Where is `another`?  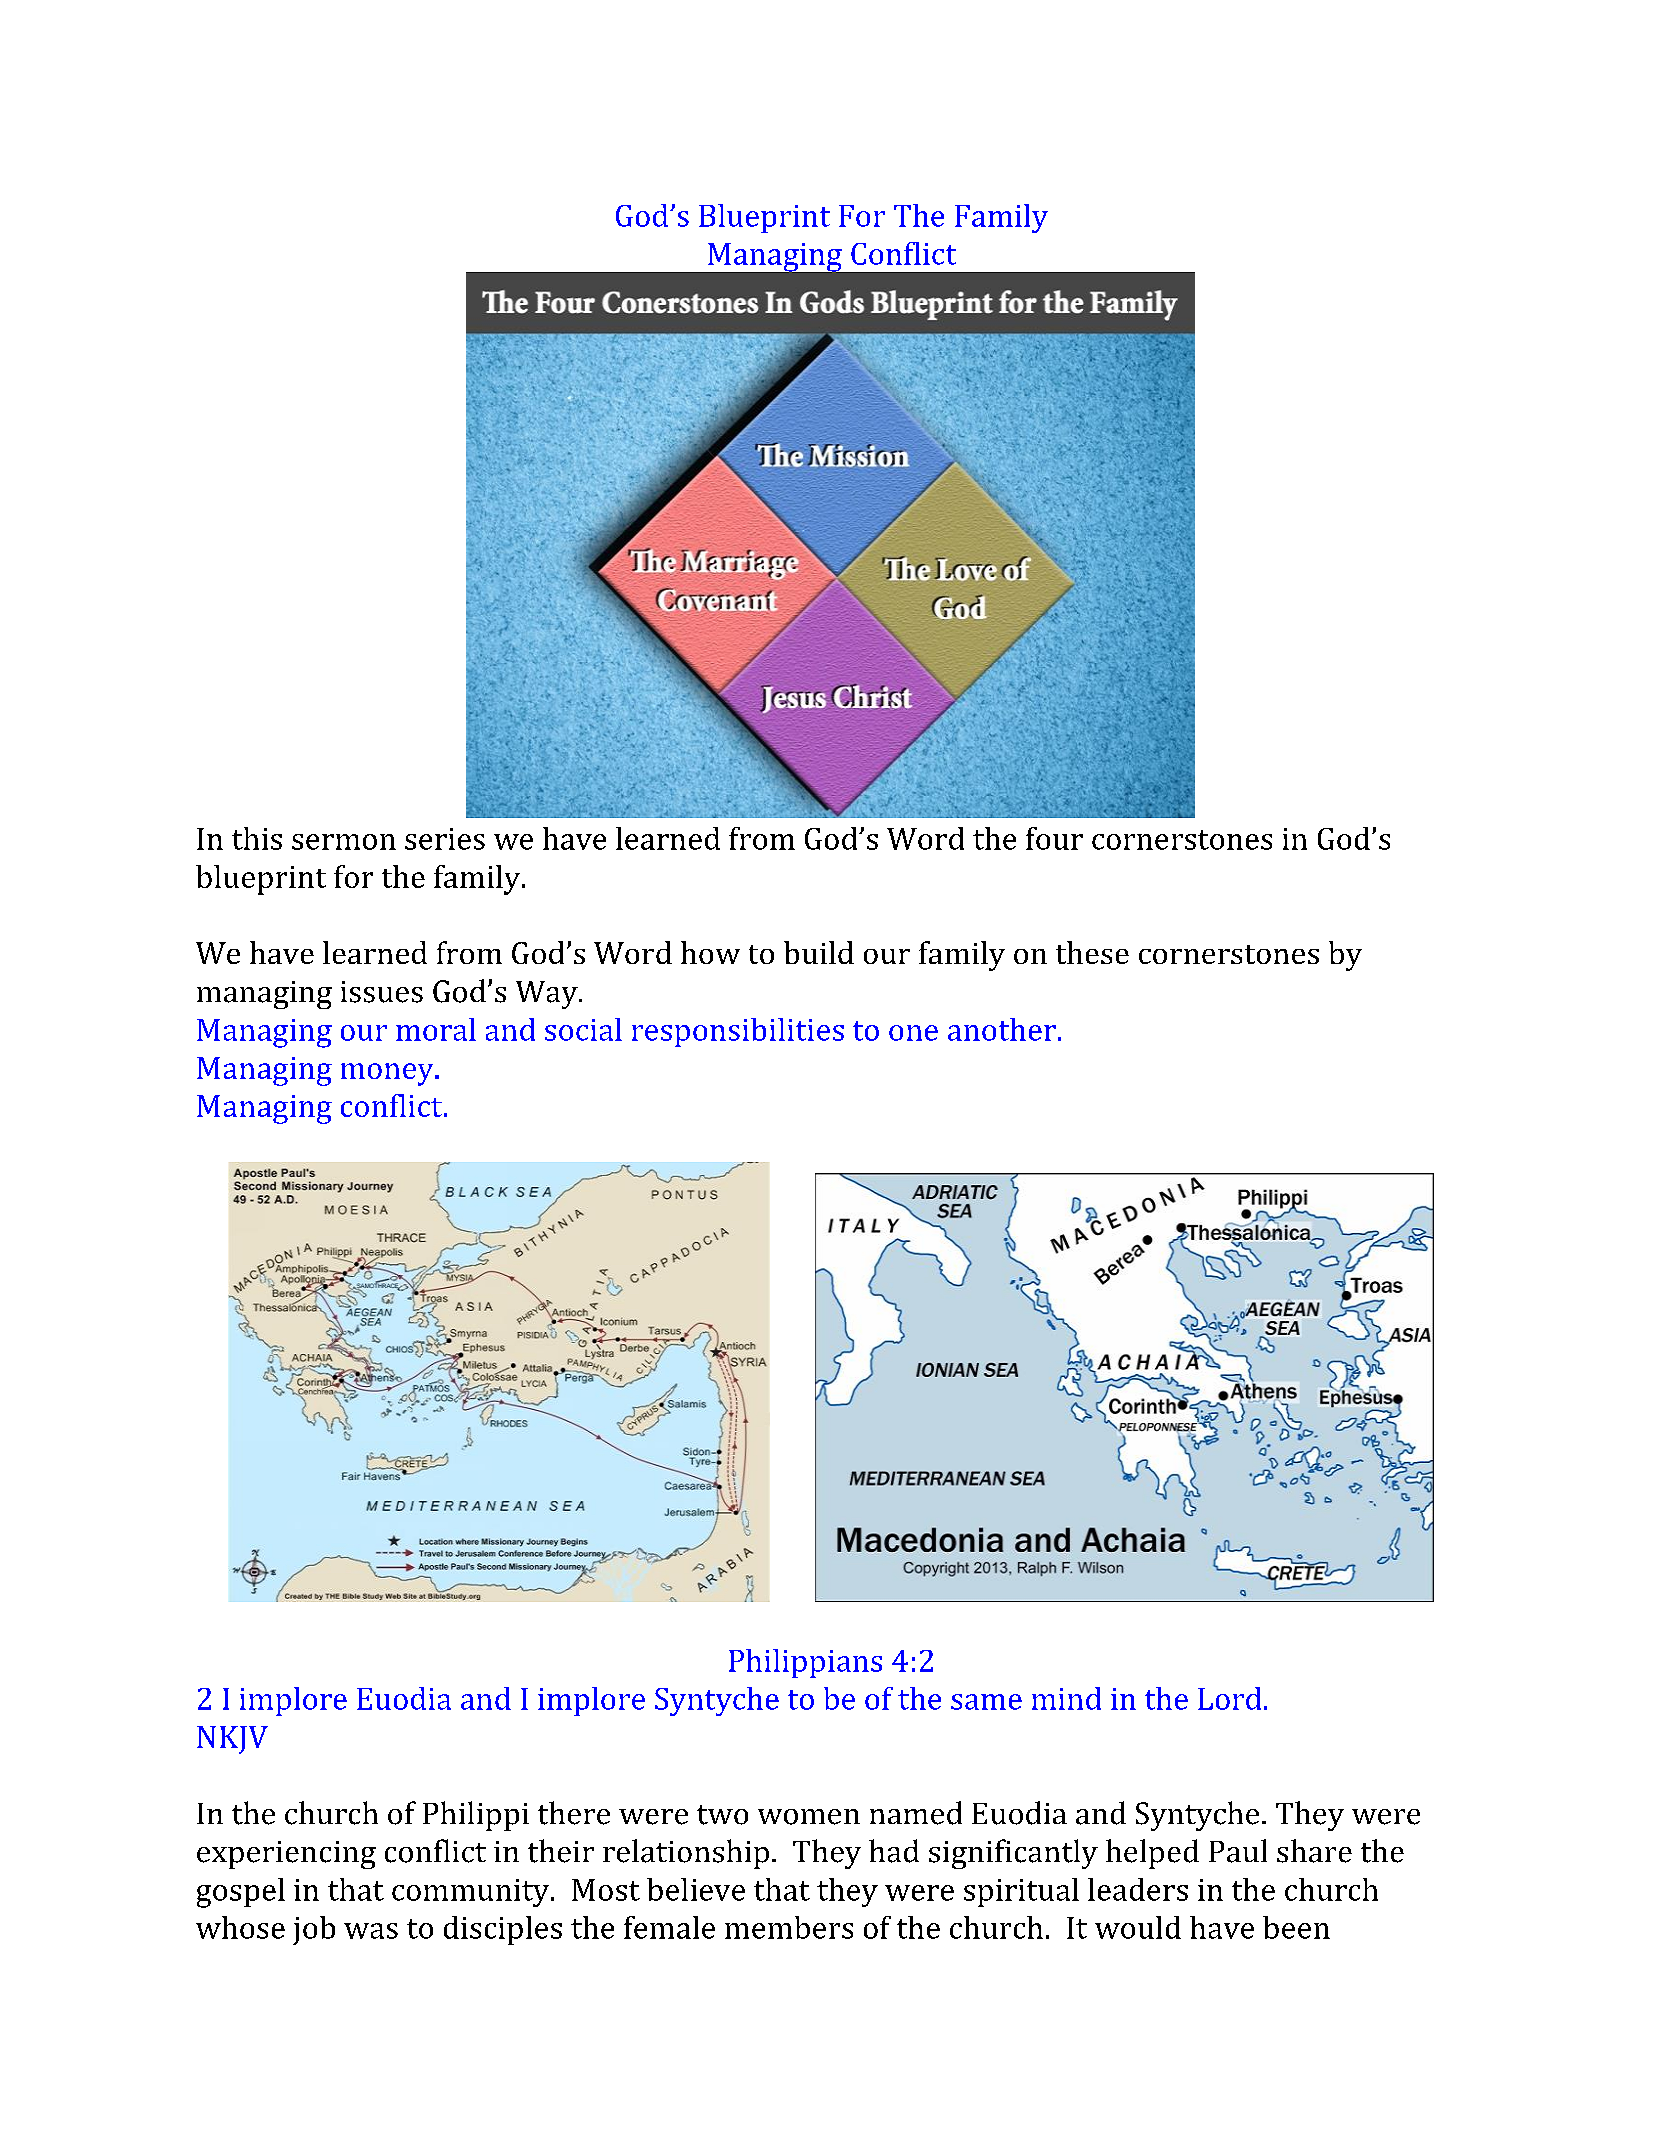 another is located at coordinates (1002, 1029).
